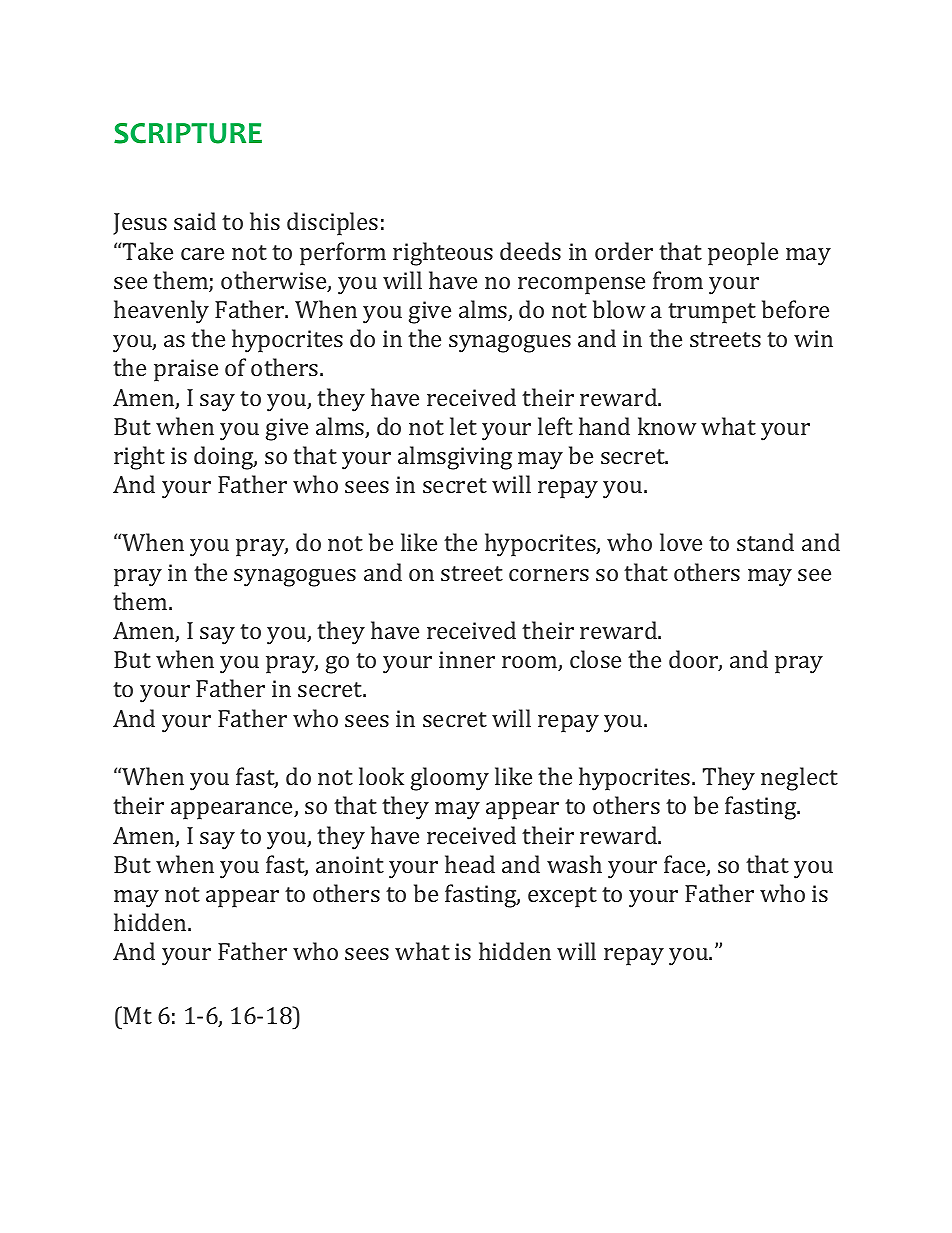 This screenshot has width=952, height=1233. I want to click on praise, so click(186, 370).
